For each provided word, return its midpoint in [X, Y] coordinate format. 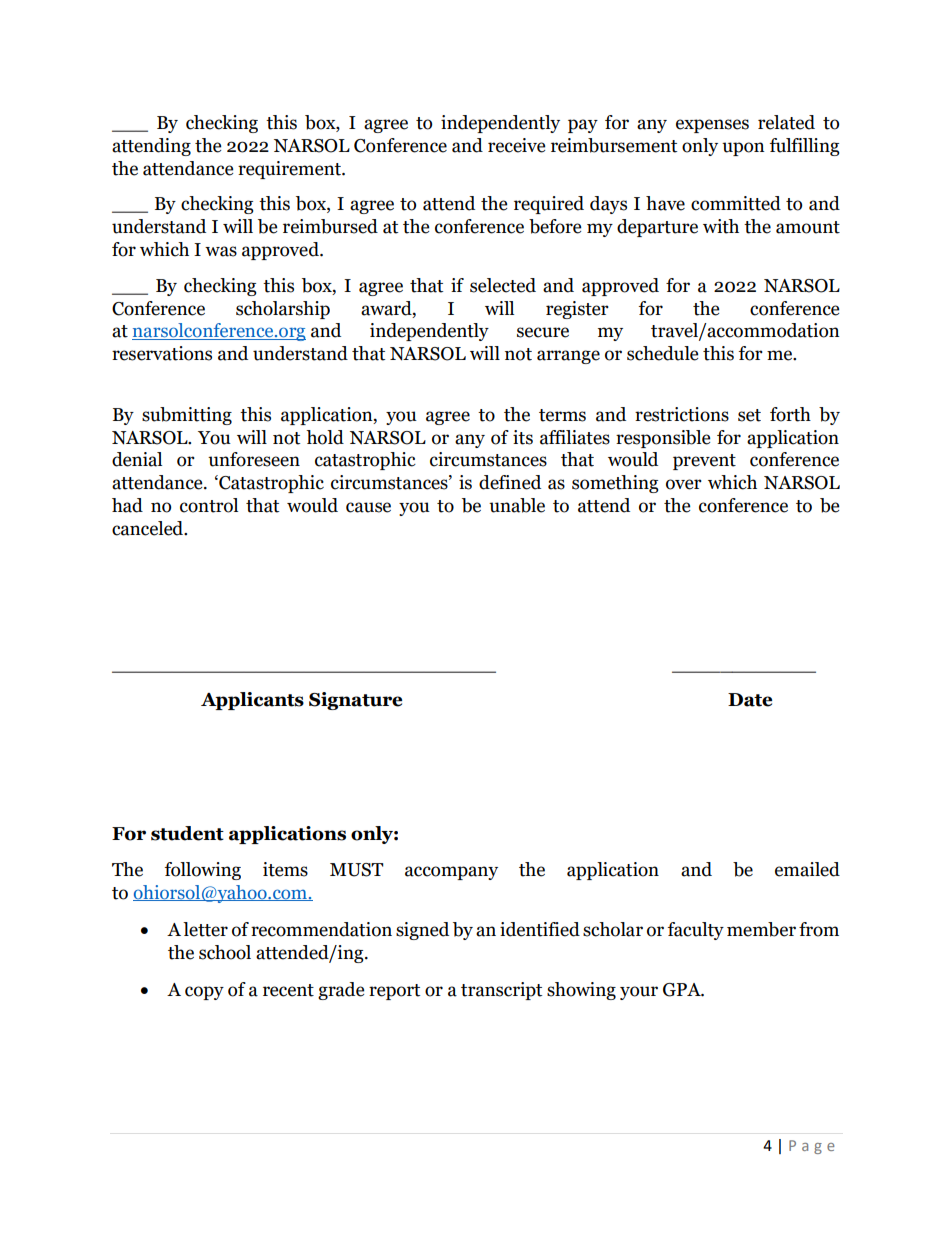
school [225, 952]
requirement [290, 170]
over [684, 484]
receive [516, 145]
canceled [149, 528]
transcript [501, 991]
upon [743, 149]
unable [517, 505]
